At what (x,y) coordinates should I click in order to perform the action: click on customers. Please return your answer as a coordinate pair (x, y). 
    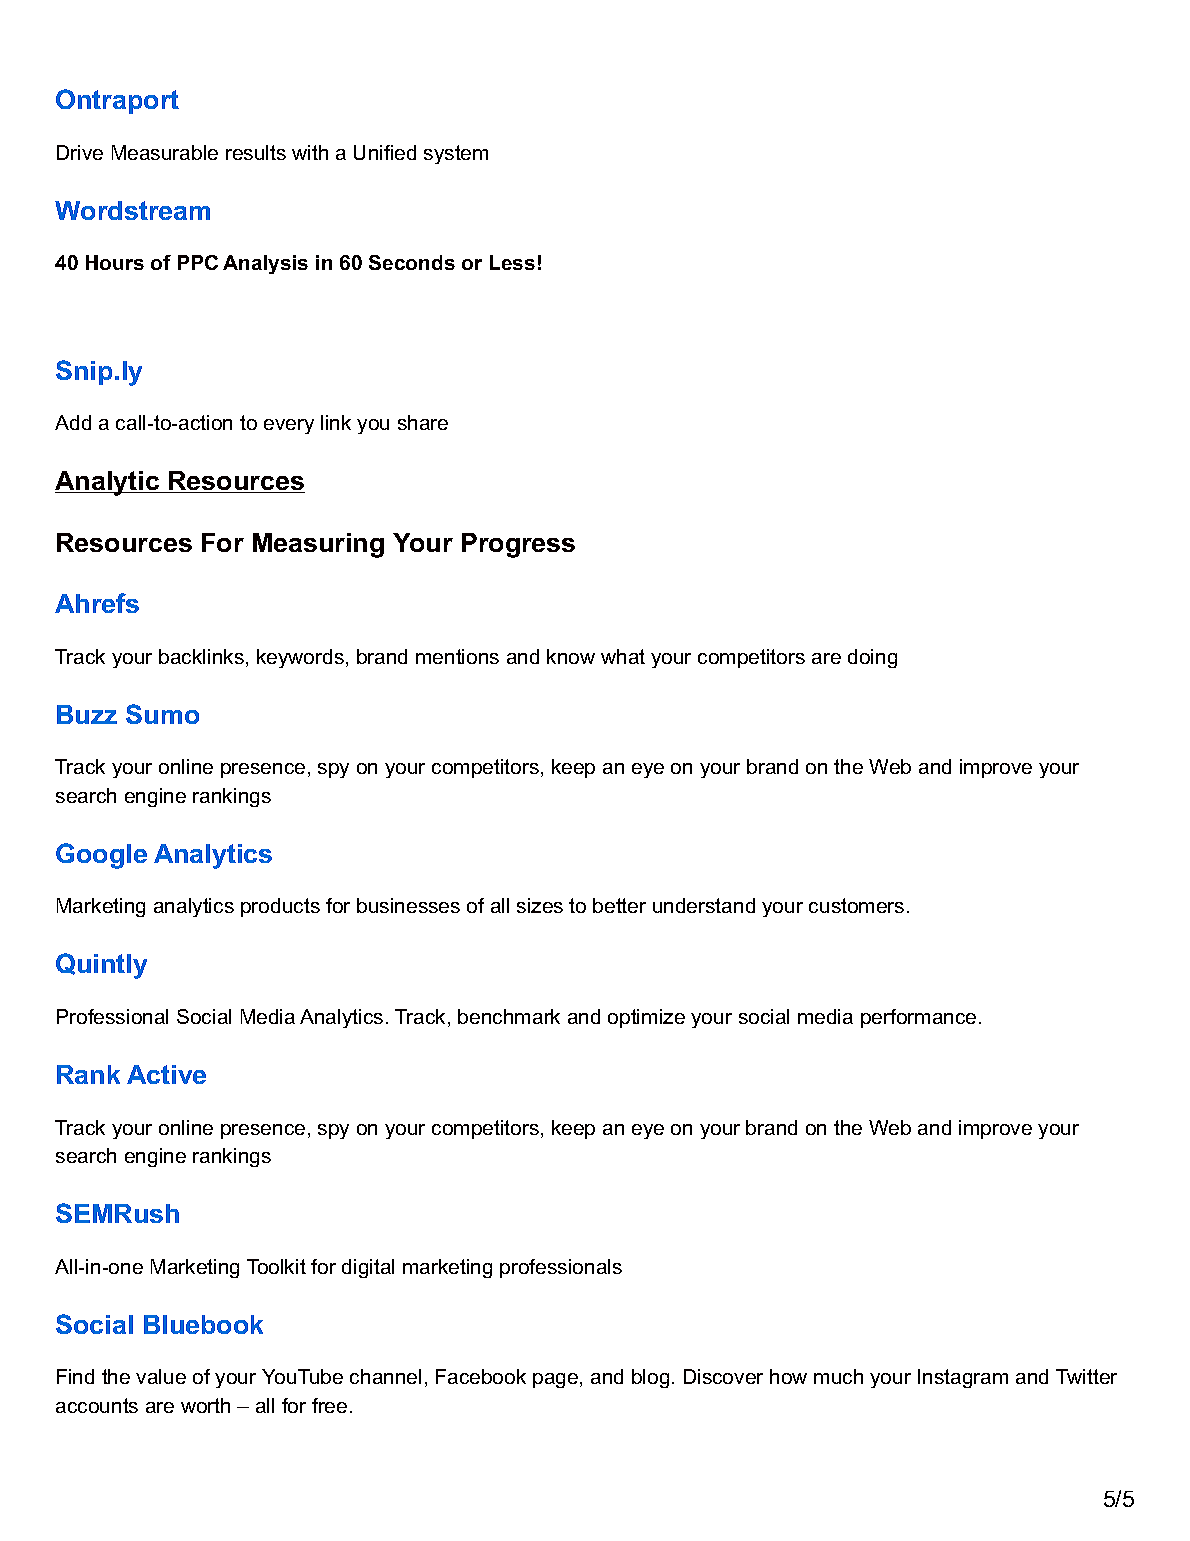
    Looking at the image, I should click on (856, 905).
